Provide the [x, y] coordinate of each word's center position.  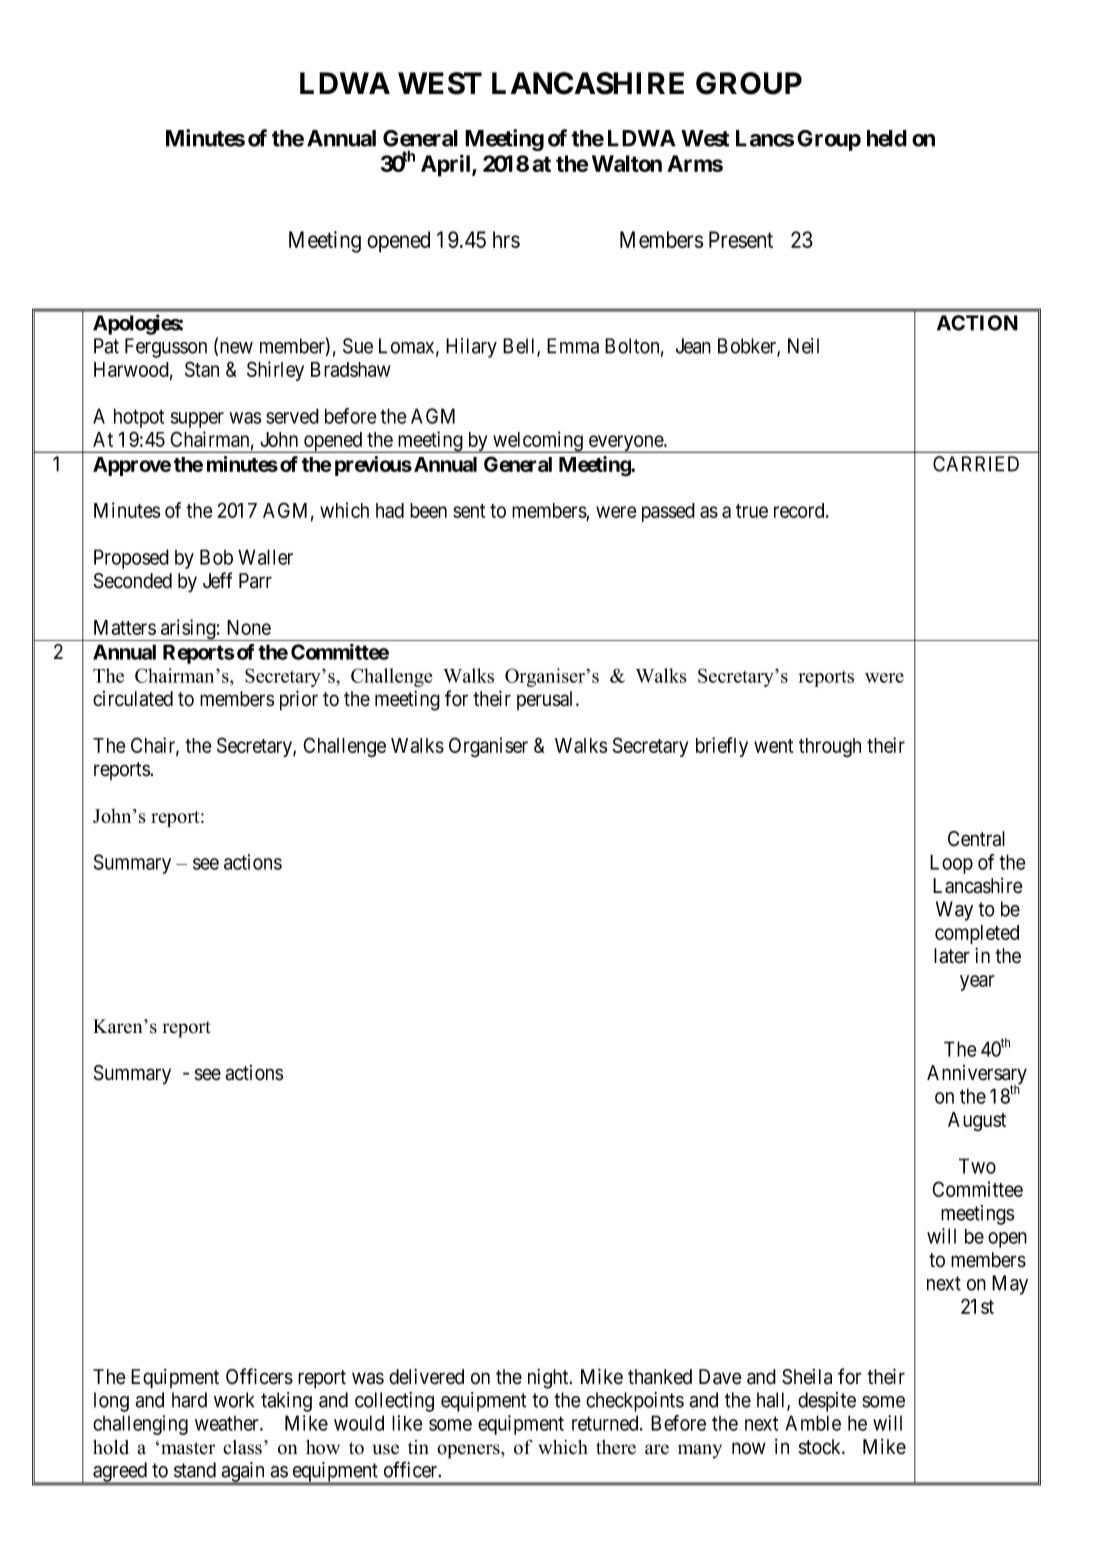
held [887, 138]
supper [197, 420]
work [234, 1400]
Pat [106, 346]
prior [299, 700]
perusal [547, 700]
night [549, 1378]
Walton [627, 163]
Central [976, 839]
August [977, 1122]
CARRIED [976, 464]
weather [228, 1423]
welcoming [538, 442]
